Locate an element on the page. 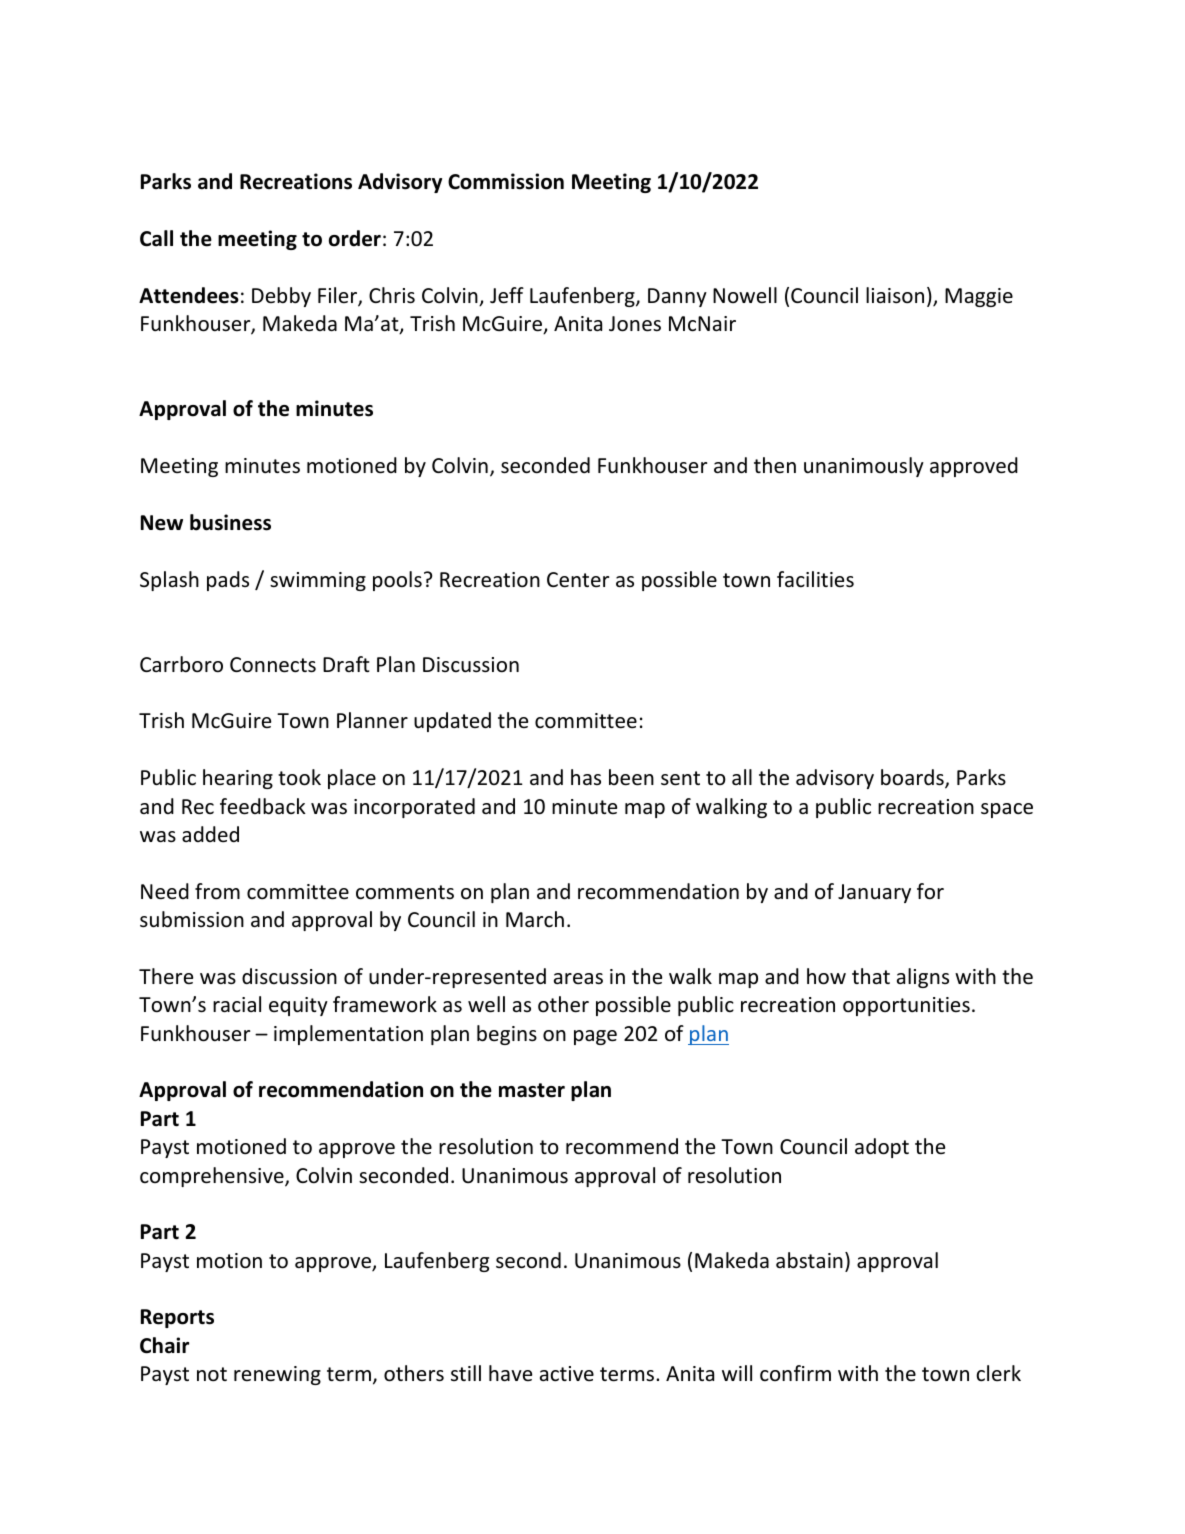 Image resolution: width=1185 pixels, height=1534 pixels. order is located at coordinates (355, 238).
